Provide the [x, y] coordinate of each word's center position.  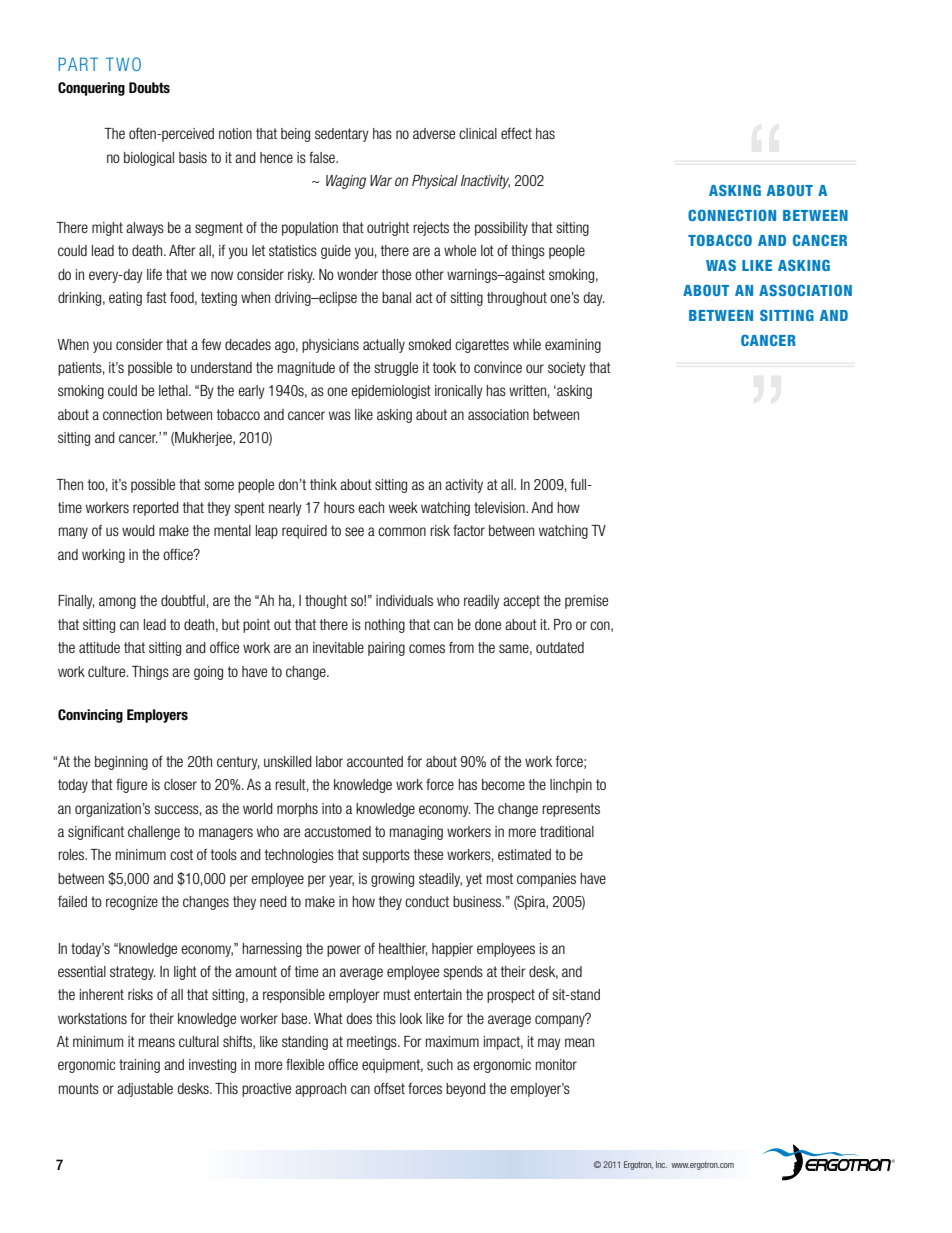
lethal [174, 390]
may [549, 1044]
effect [516, 133]
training [139, 1066]
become [503, 784]
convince [498, 367]
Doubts [149, 88]
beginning [121, 763]
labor [329, 761]
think [323, 484]
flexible [305, 1064]
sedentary [342, 135]
